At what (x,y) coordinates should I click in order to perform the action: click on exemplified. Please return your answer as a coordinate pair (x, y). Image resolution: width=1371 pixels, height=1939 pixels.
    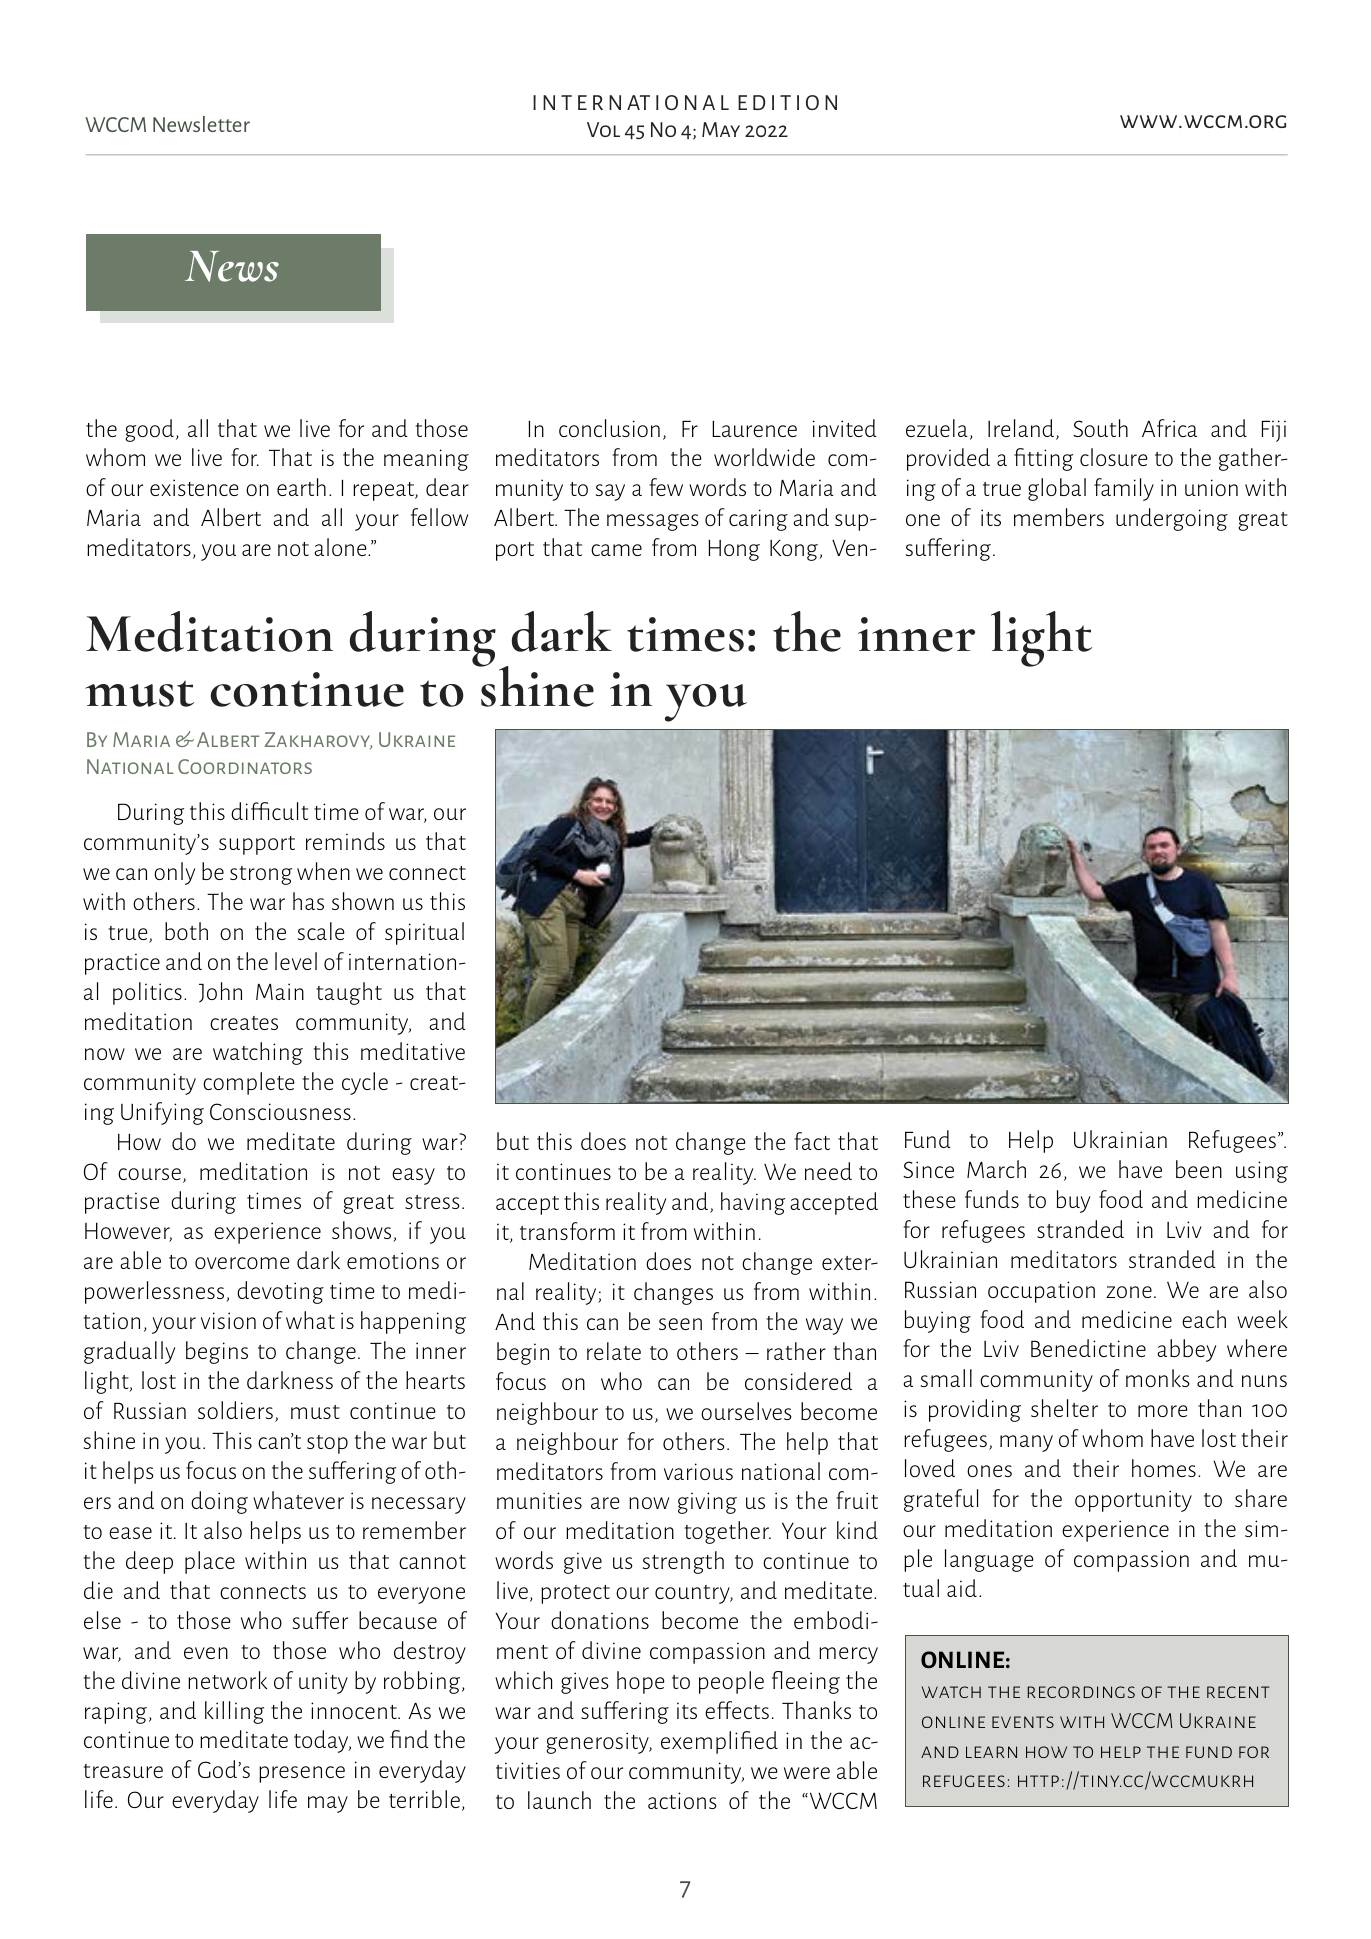
    Looking at the image, I should click on (719, 1742).
